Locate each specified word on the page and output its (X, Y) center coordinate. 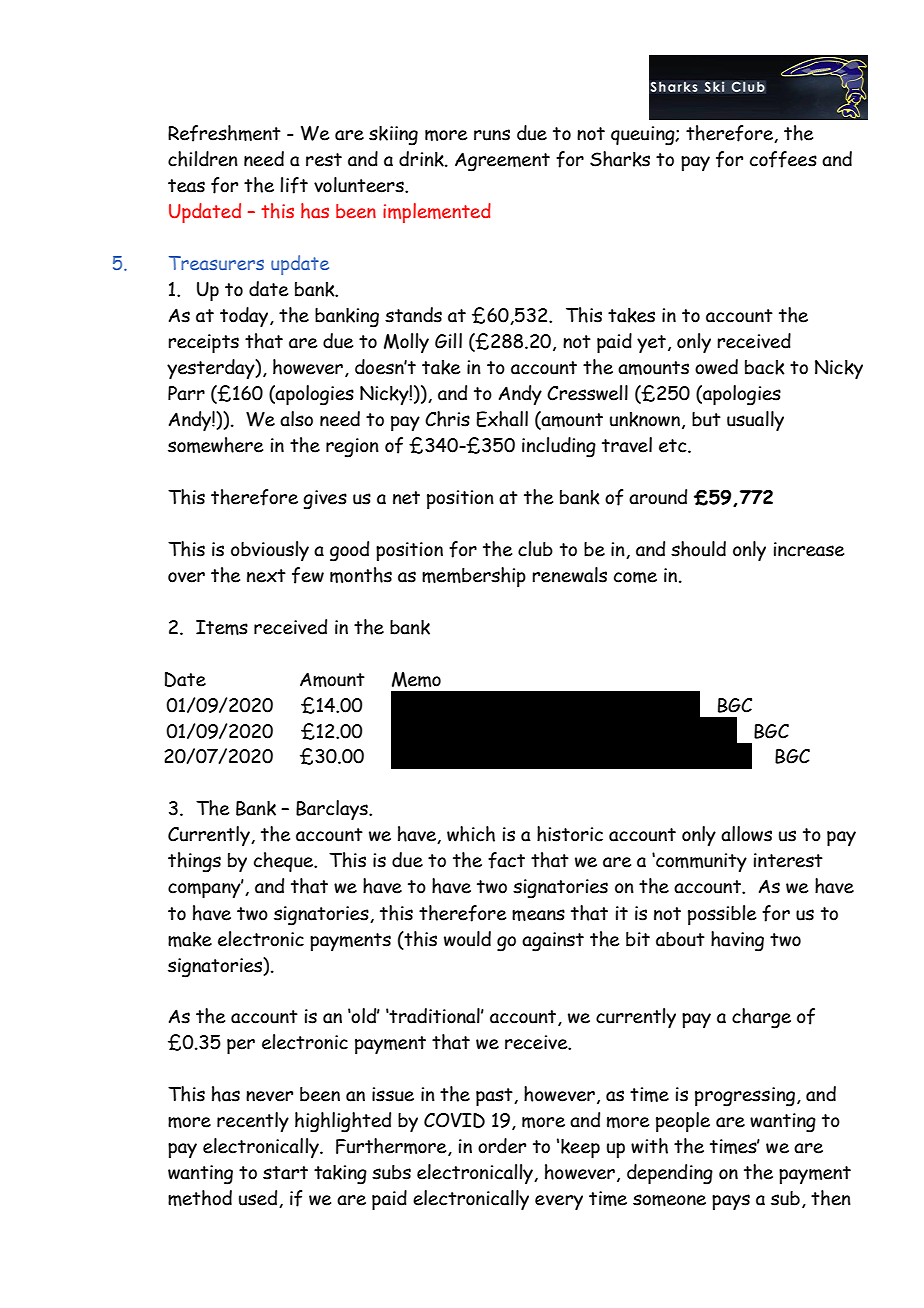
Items (222, 627)
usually (755, 421)
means (538, 915)
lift (294, 185)
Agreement (502, 162)
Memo (416, 679)
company (205, 889)
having (737, 941)
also (296, 419)
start (285, 1173)
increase (809, 549)
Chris (447, 419)
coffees (783, 159)
